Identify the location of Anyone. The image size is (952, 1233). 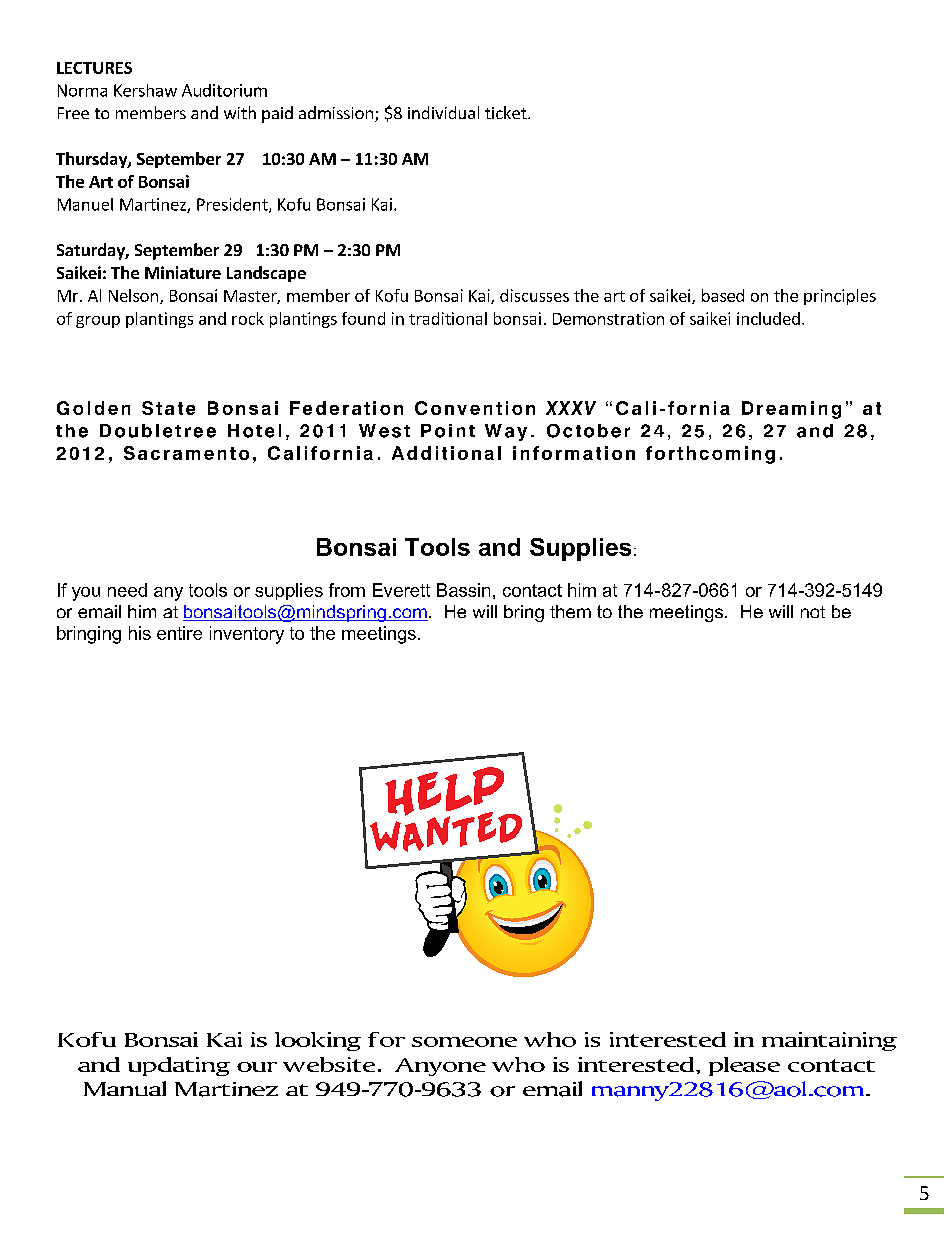
(440, 1067).
